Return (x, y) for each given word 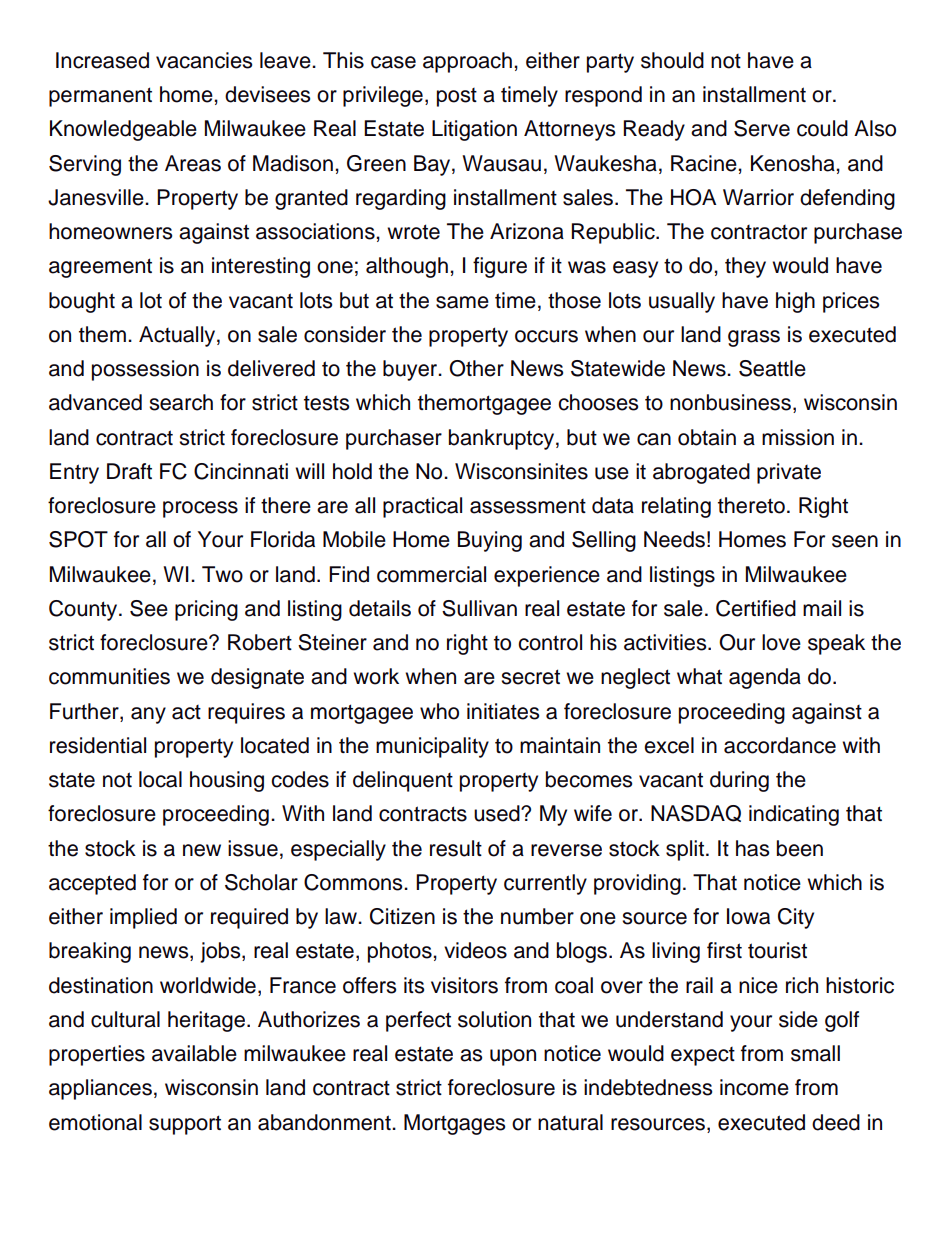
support (185, 1125)
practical (422, 507)
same (462, 302)
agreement (100, 268)
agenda (765, 678)
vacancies (204, 60)
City (796, 918)
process (200, 509)
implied (143, 918)
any (148, 715)
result (456, 848)
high (795, 302)
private (789, 473)
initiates (503, 711)
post (457, 97)
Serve (762, 128)
